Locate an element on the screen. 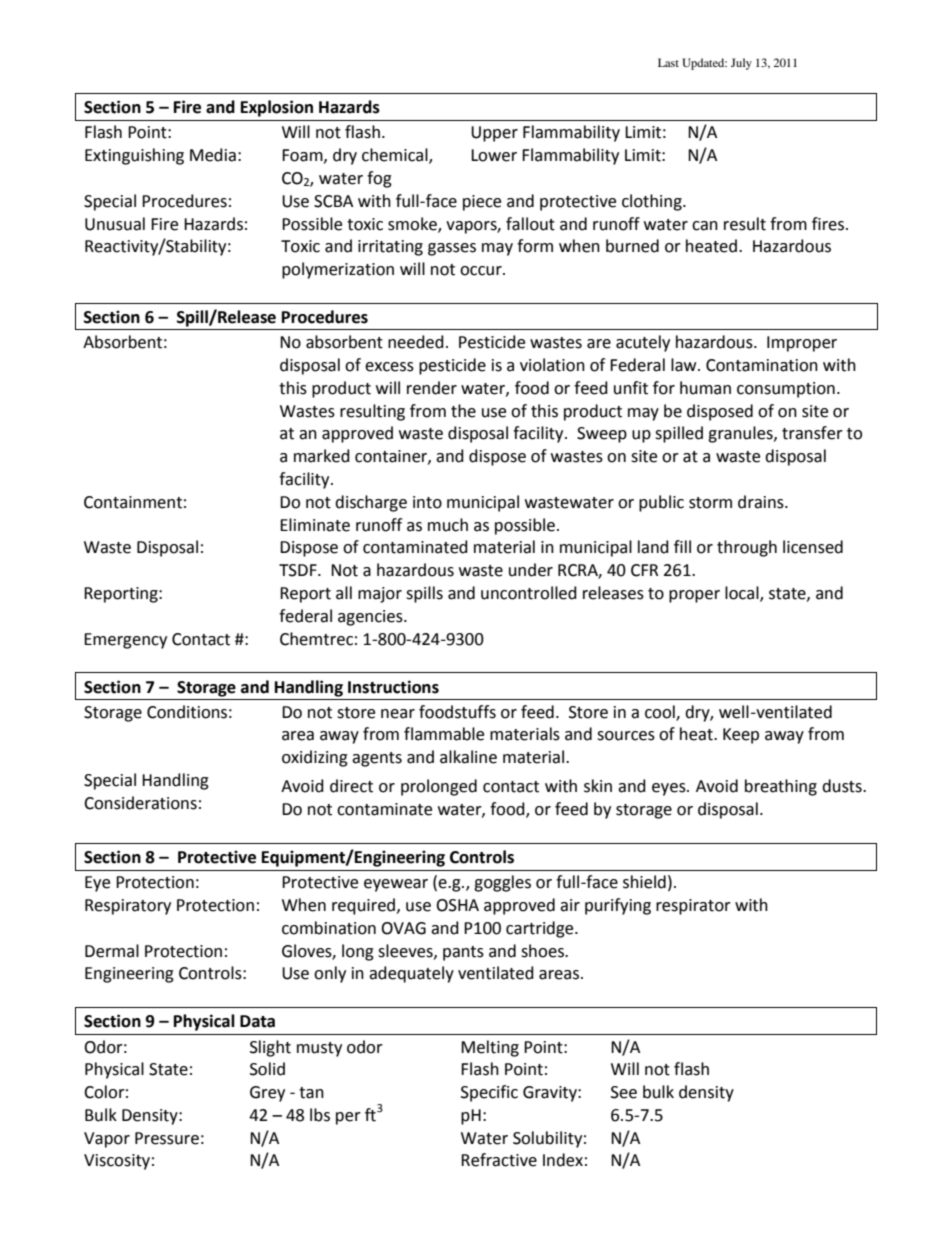  Upper is located at coordinates (494, 134).
